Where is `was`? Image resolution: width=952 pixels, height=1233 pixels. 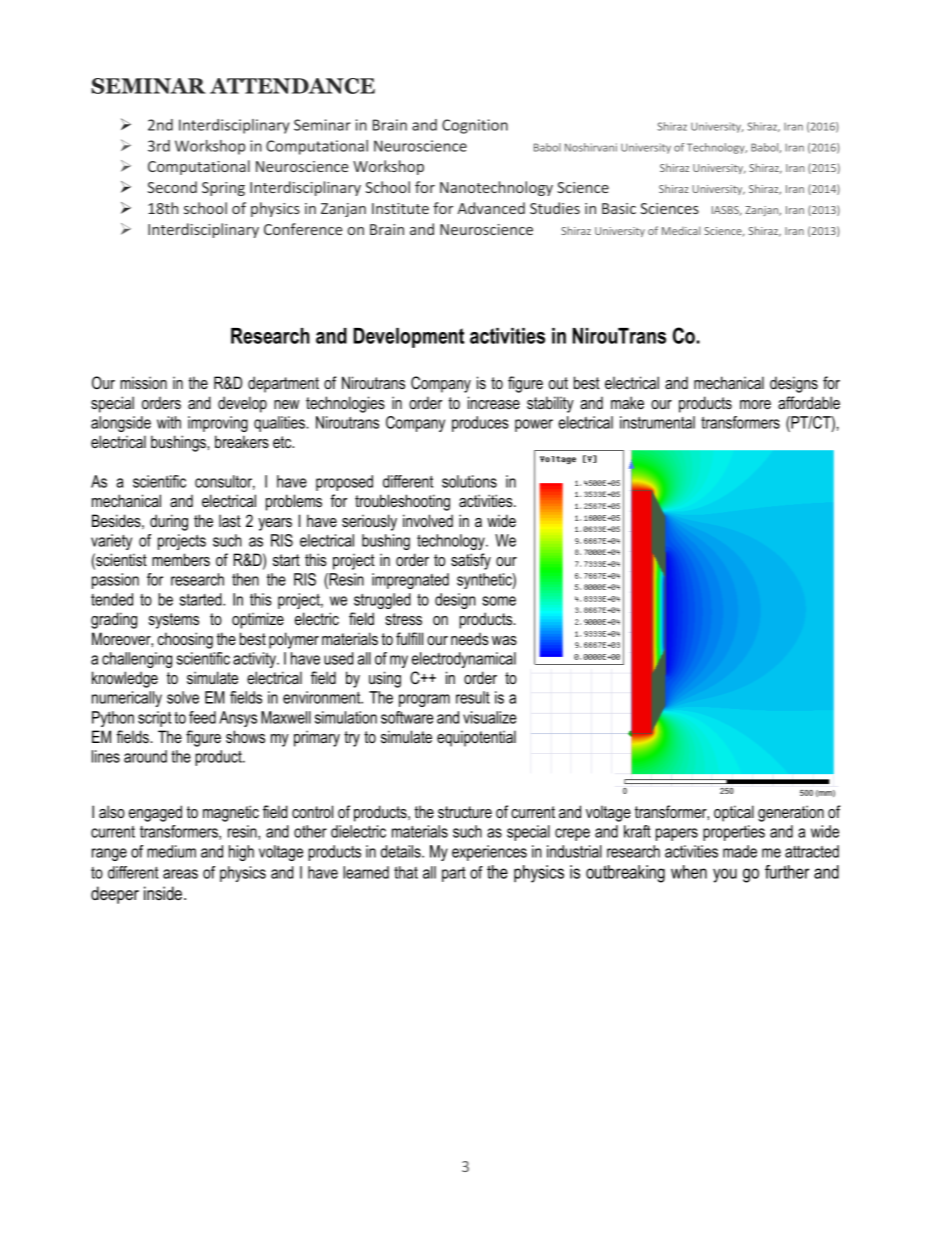
was is located at coordinates (504, 641).
